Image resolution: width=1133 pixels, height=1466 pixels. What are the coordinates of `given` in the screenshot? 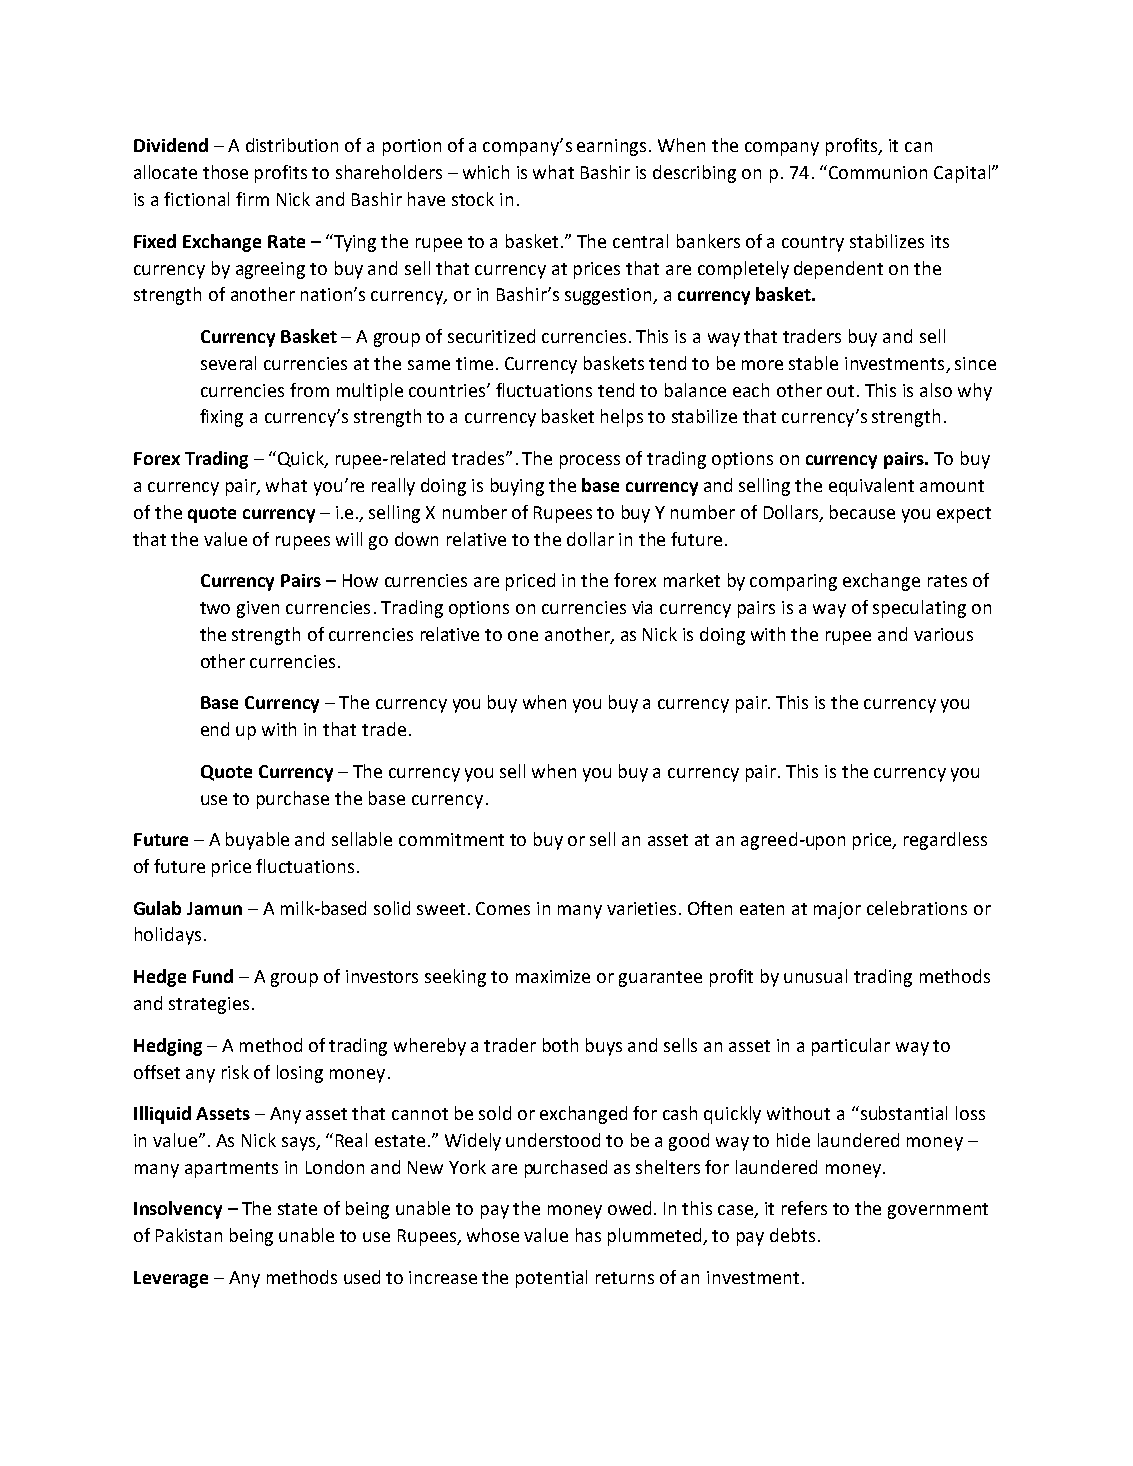 It's located at (258, 609).
